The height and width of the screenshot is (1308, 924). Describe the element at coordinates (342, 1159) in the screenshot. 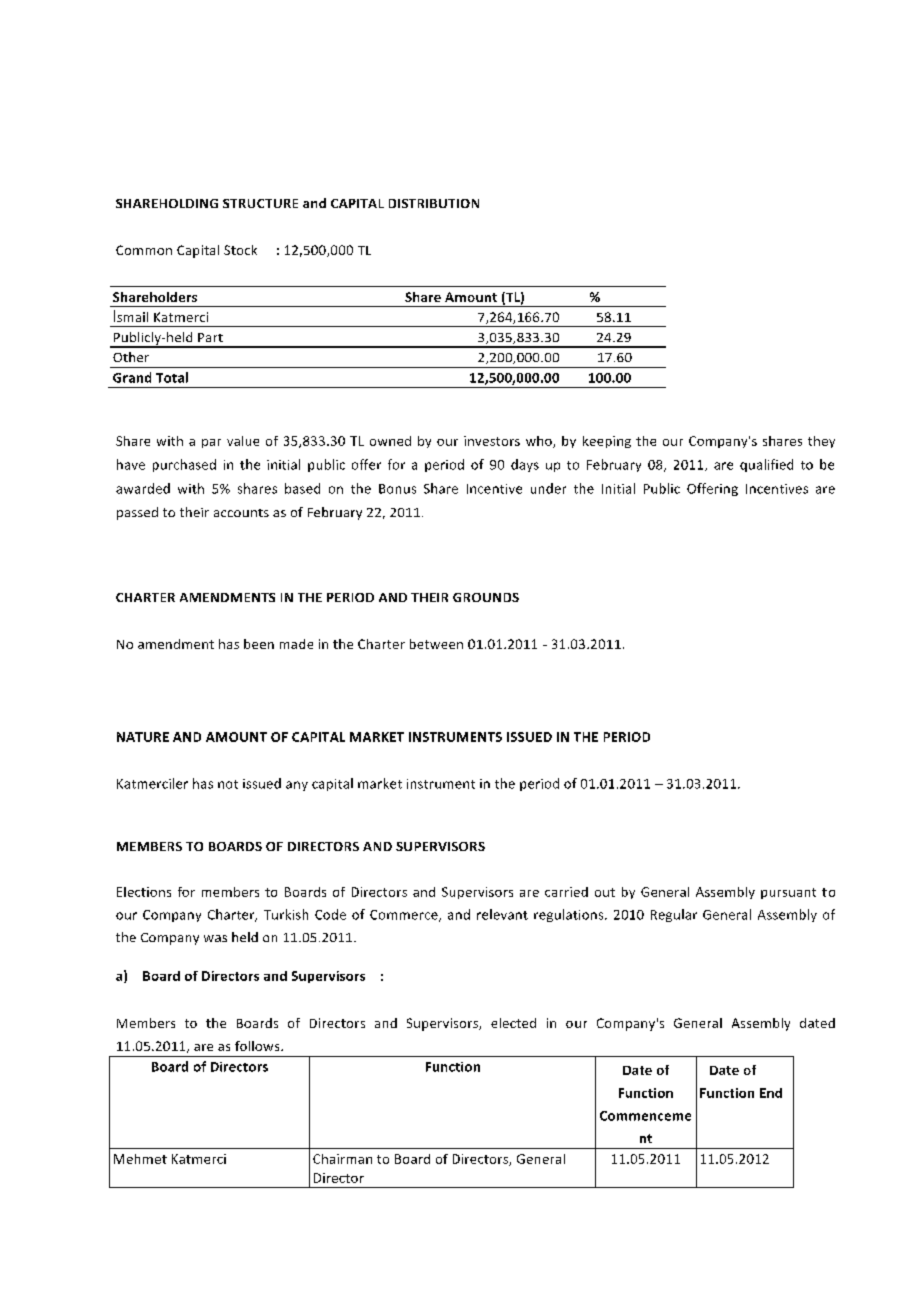

I see `Chairman` at that location.
